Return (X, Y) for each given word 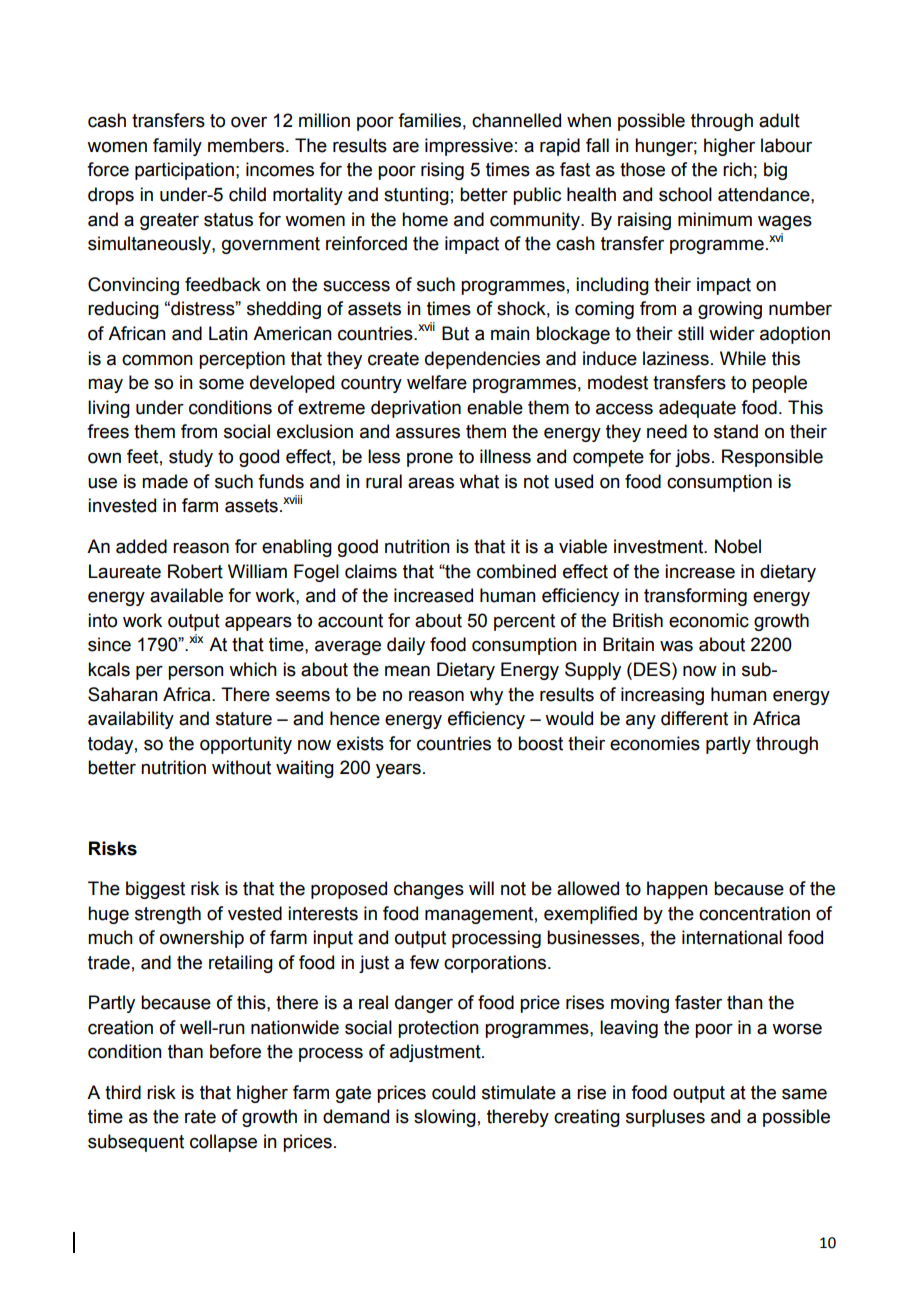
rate (200, 1117)
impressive (469, 147)
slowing (445, 1118)
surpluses (665, 1118)
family (177, 147)
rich (737, 169)
